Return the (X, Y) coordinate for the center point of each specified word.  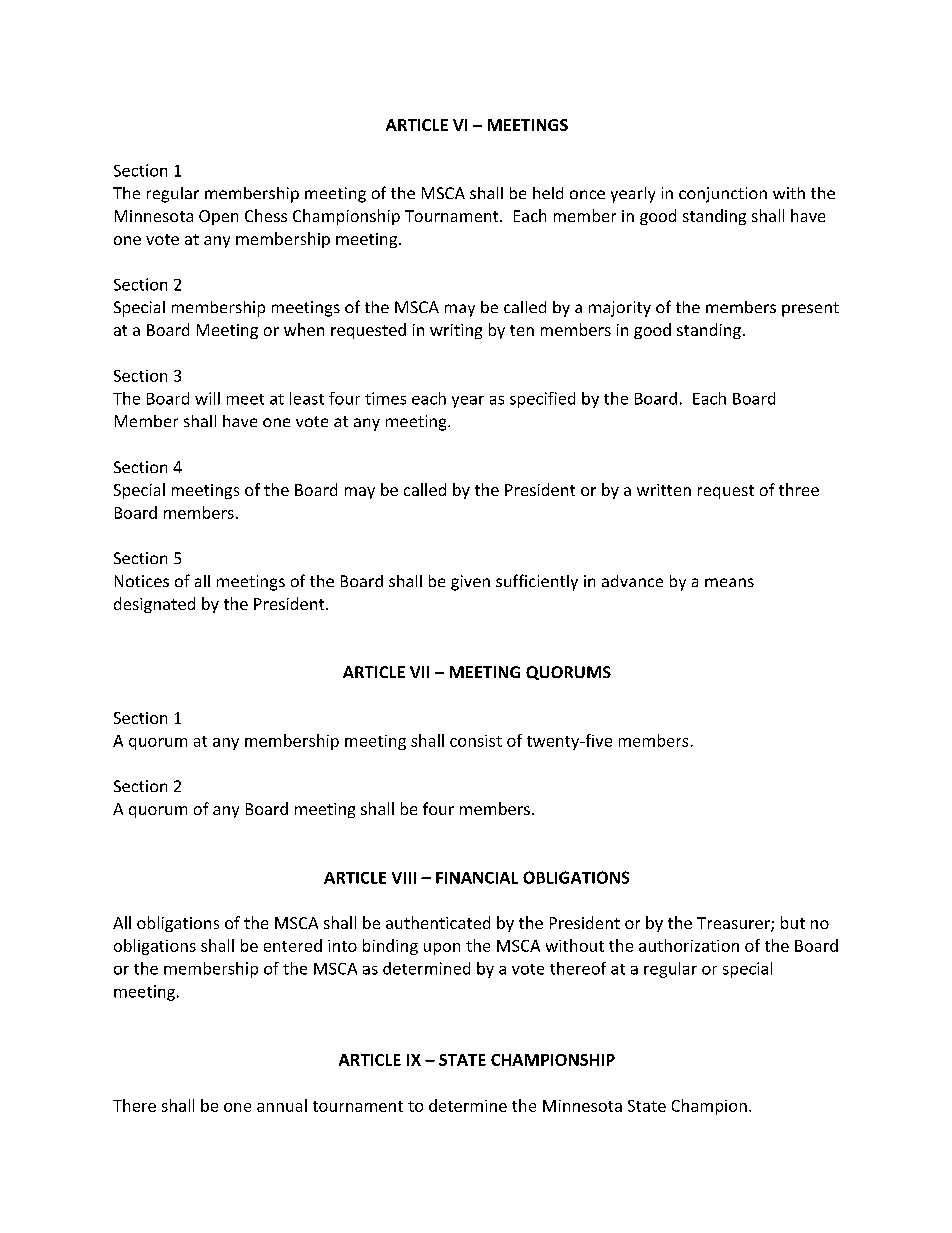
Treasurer (734, 924)
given (470, 583)
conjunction (723, 195)
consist (476, 741)
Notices (142, 581)
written (664, 490)
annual (282, 1105)
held (548, 193)
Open (218, 217)
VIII (404, 878)
